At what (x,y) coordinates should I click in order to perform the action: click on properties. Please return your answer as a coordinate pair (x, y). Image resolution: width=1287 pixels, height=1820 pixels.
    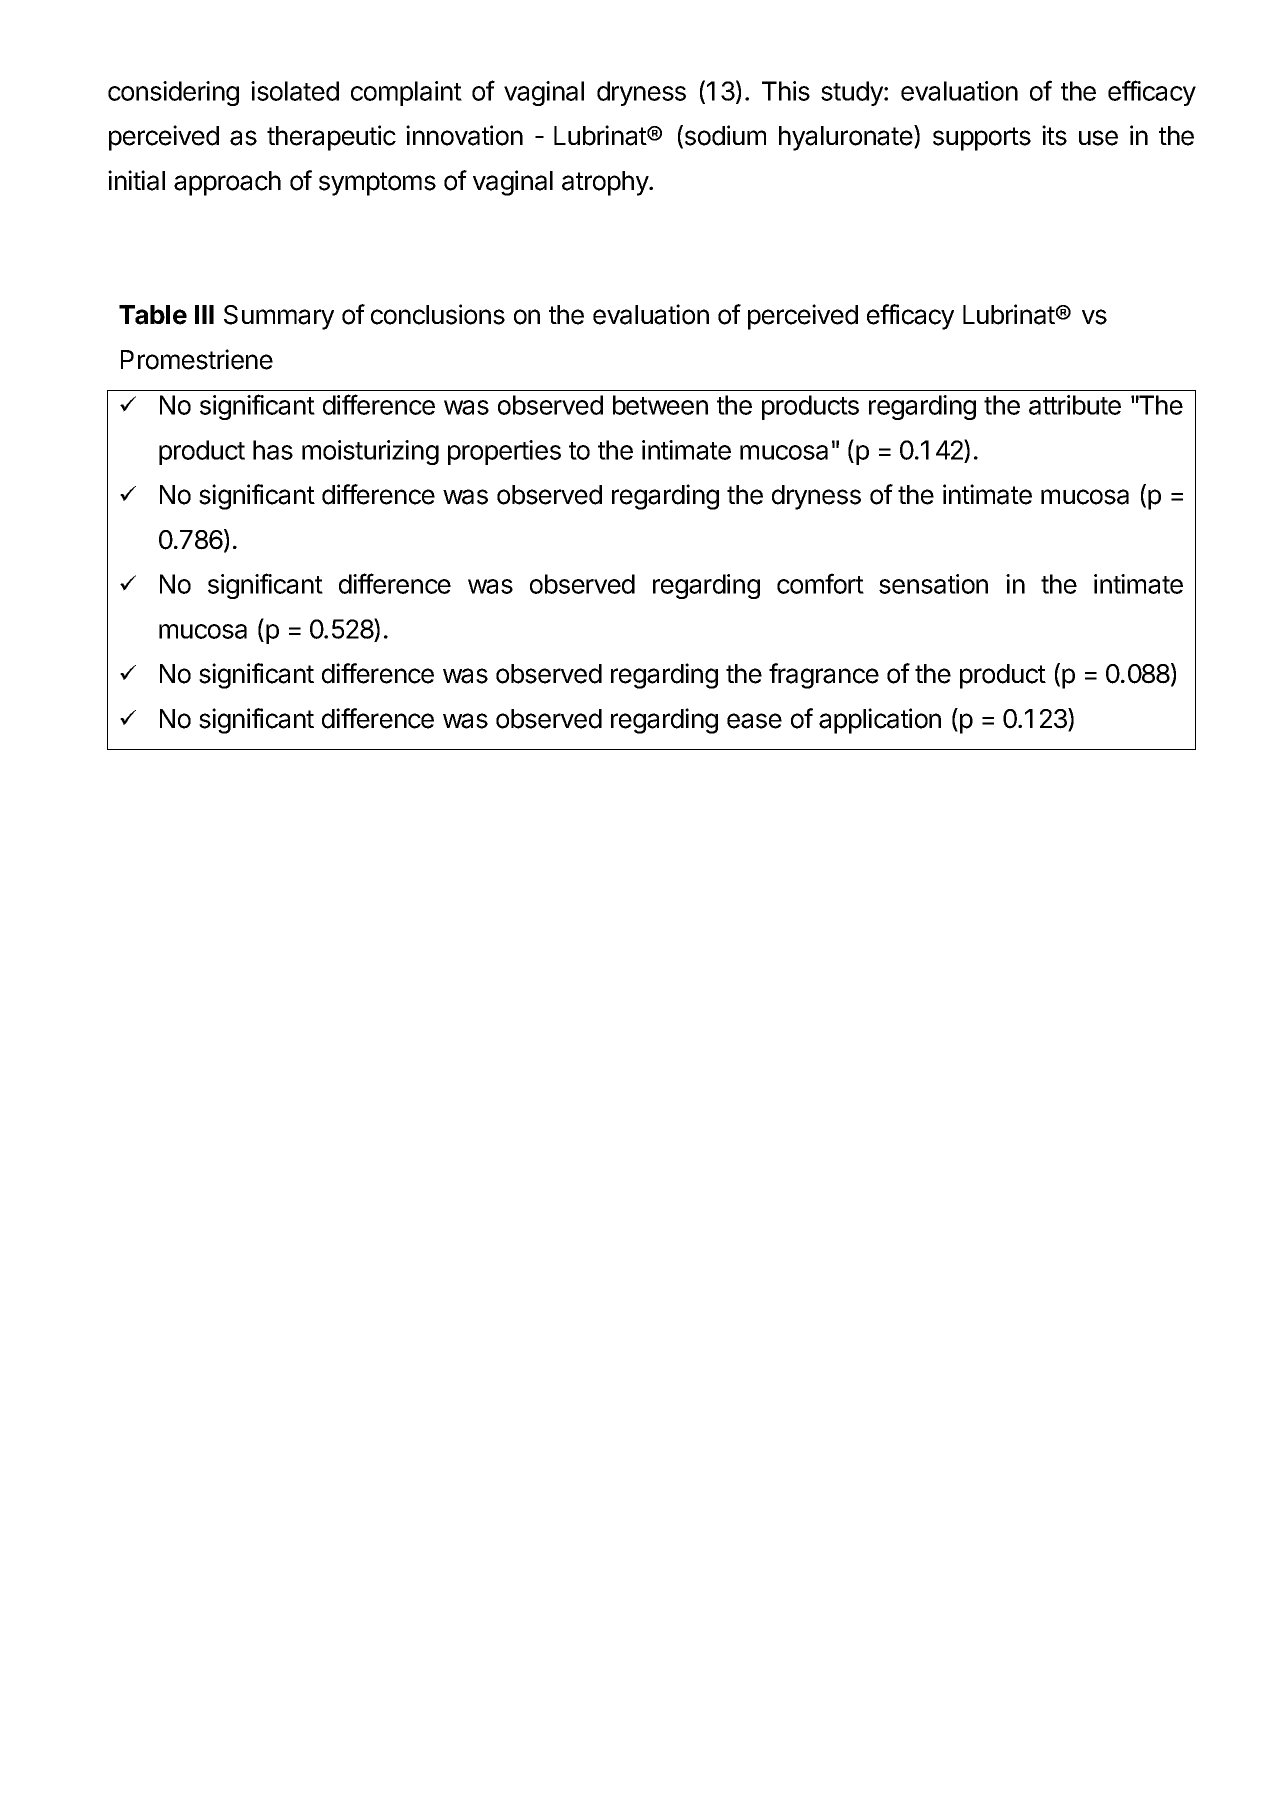
    Looking at the image, I should click on (504, 452).
